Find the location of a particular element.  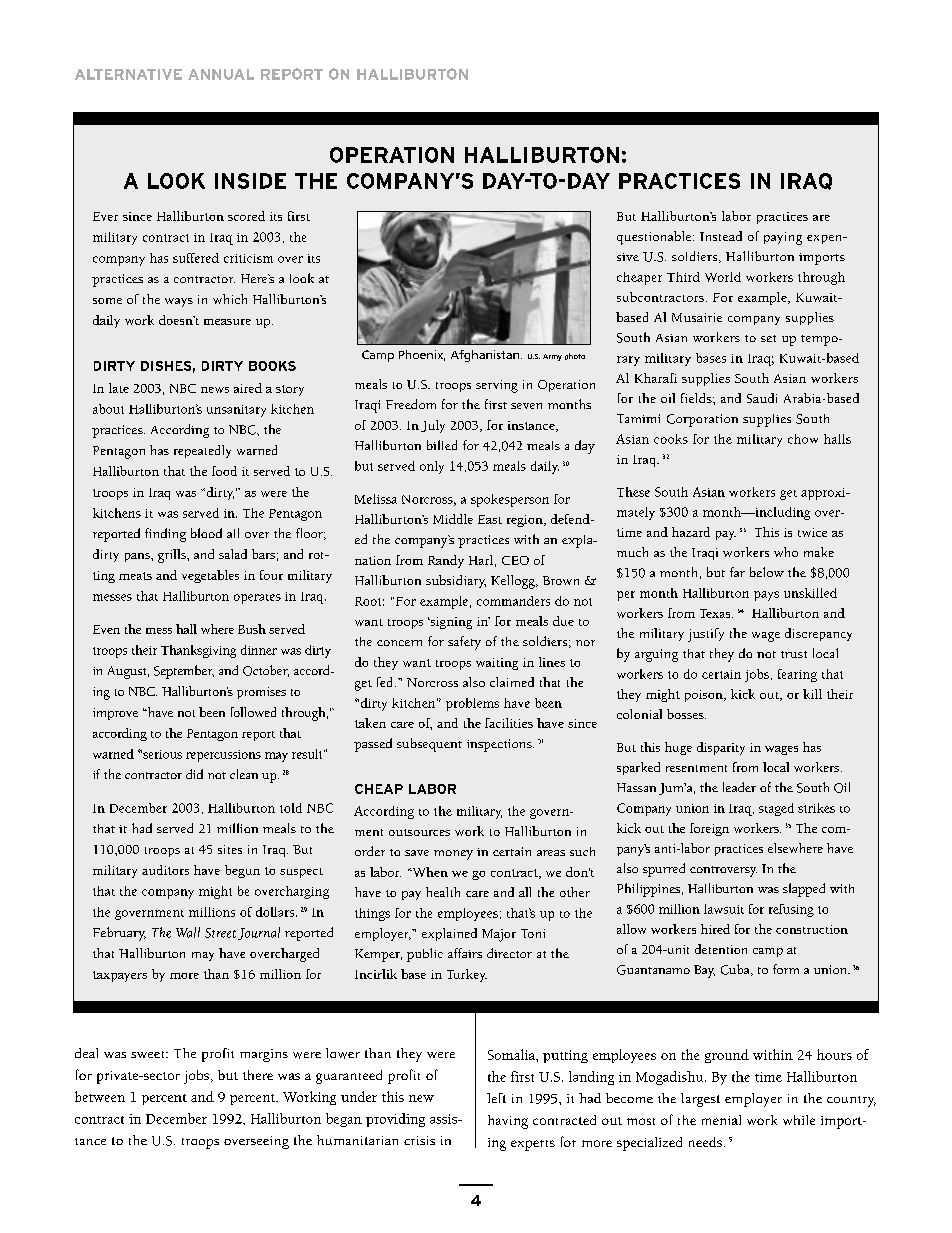

subsidiary is located at coordinates (456, 581).
